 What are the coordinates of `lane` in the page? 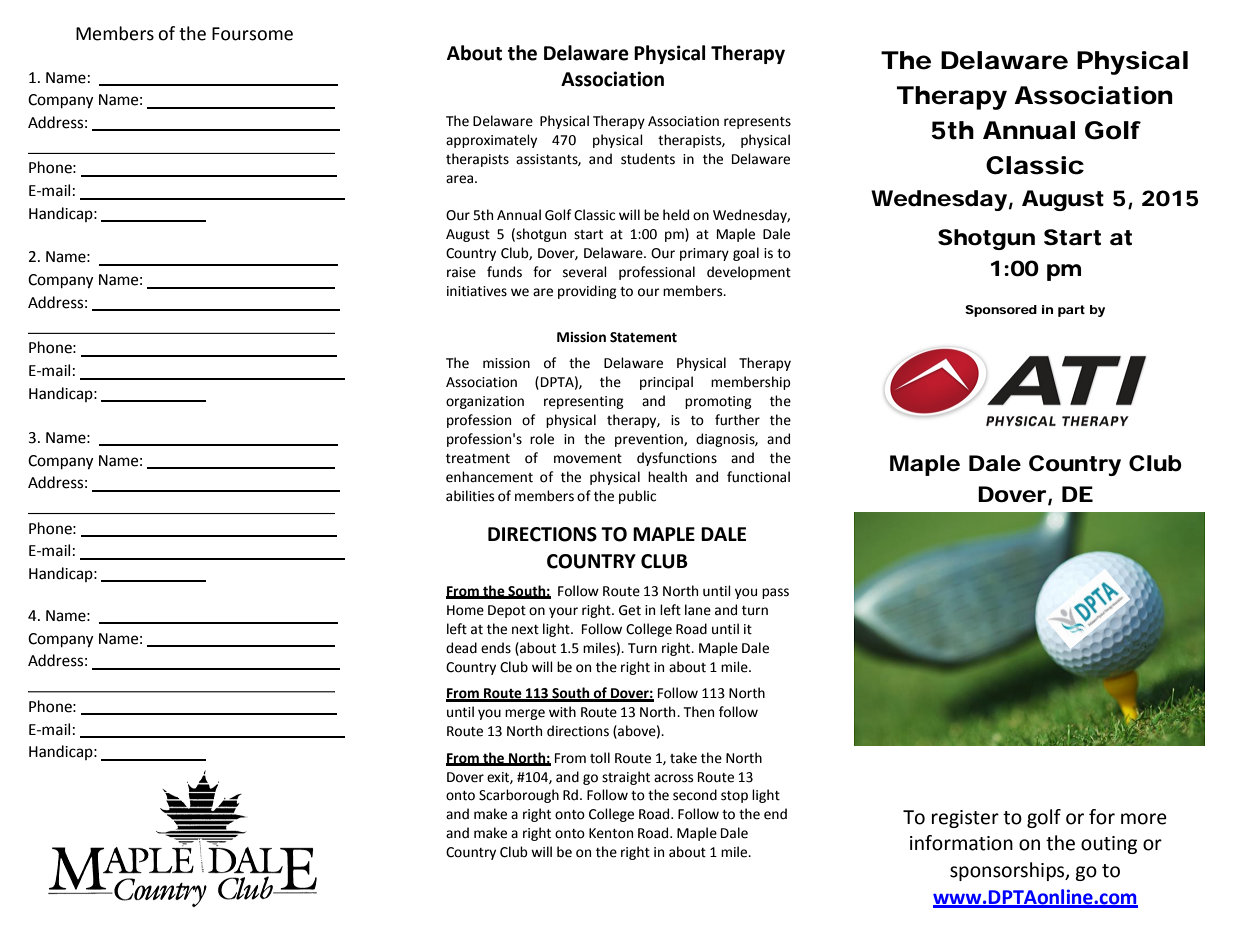 It's located at (698, 610).
